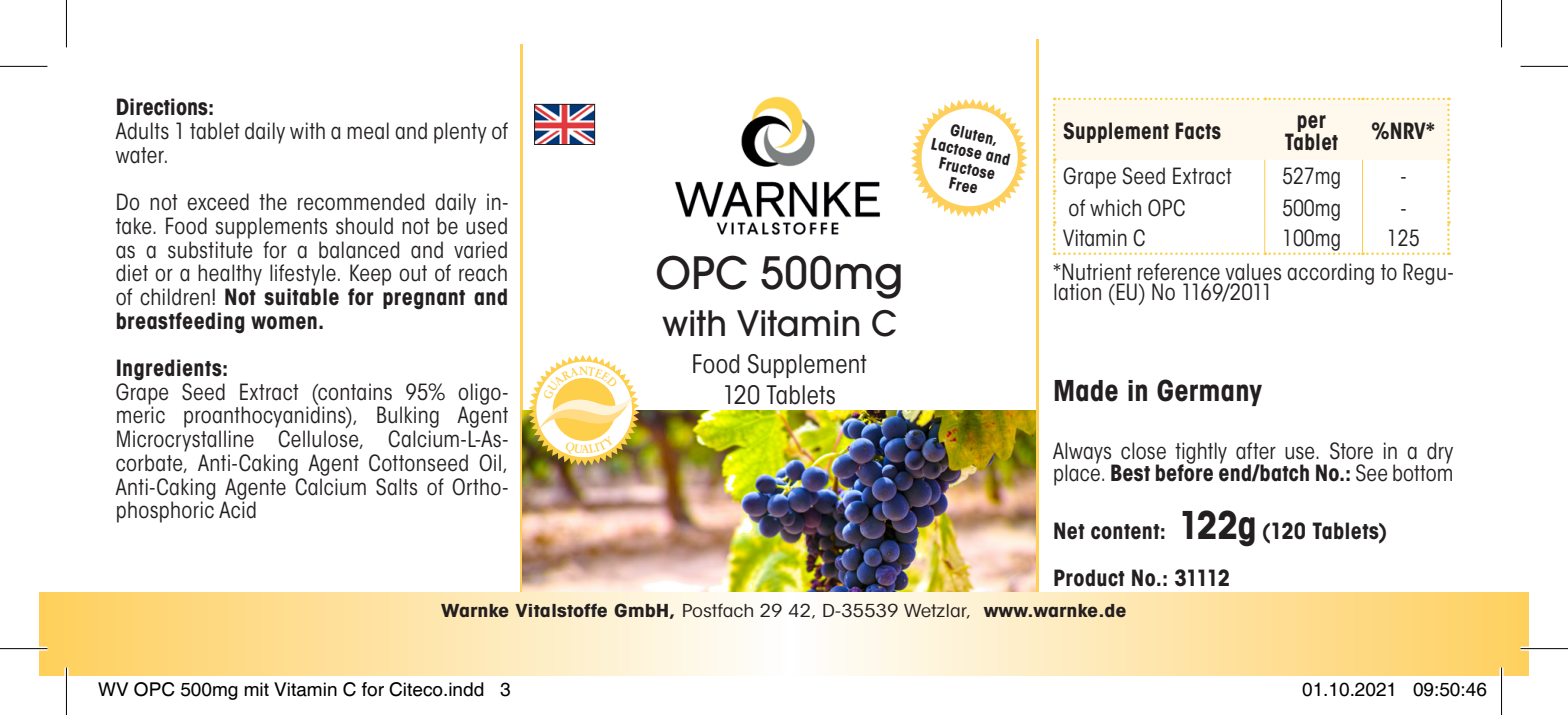 The height and width of the page is (715, 1568). Describe the element at coordinates (256, 689) in the page. I see `mit` at that location.
